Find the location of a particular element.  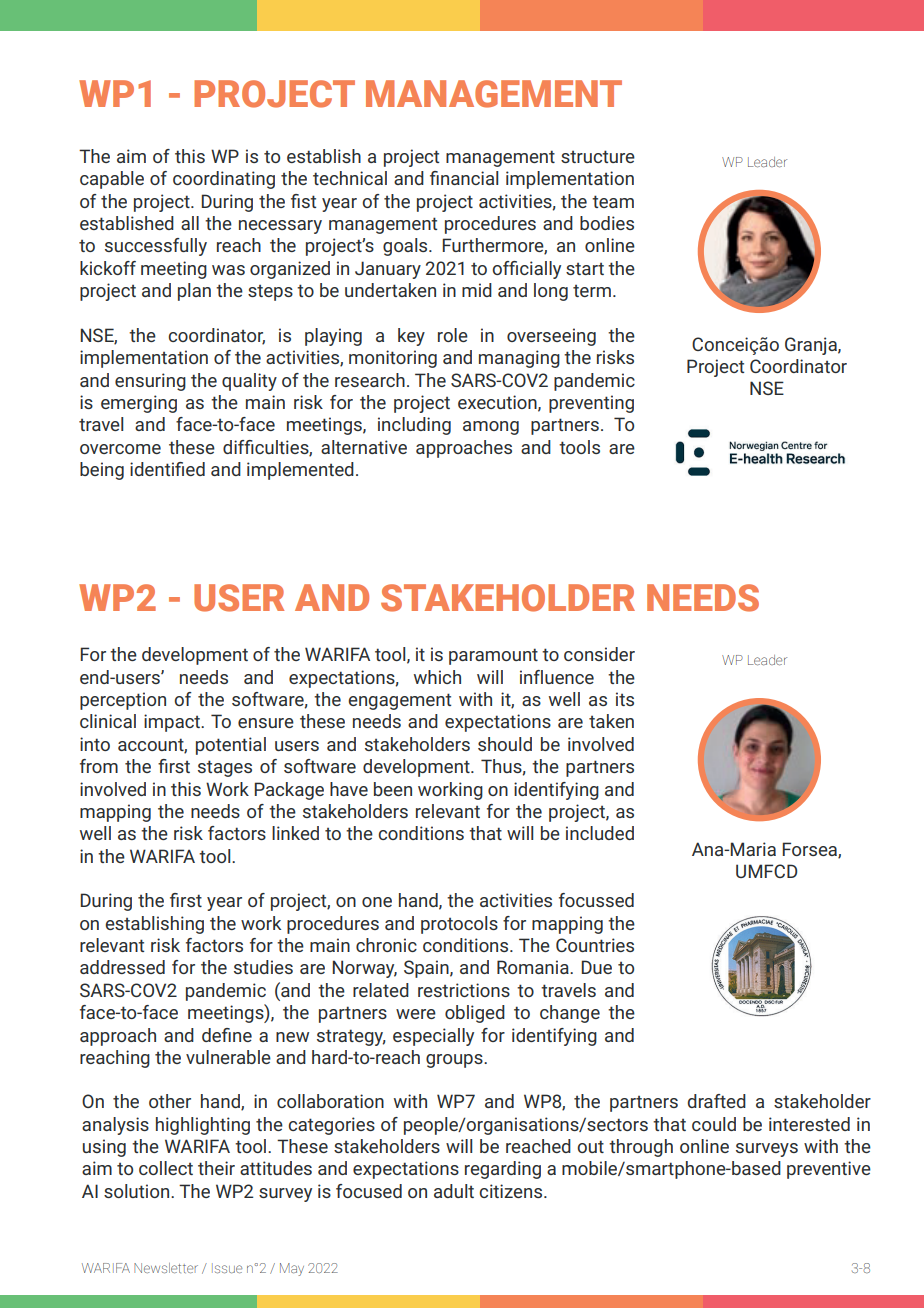

protocols is located at coordinates (459, 925).
